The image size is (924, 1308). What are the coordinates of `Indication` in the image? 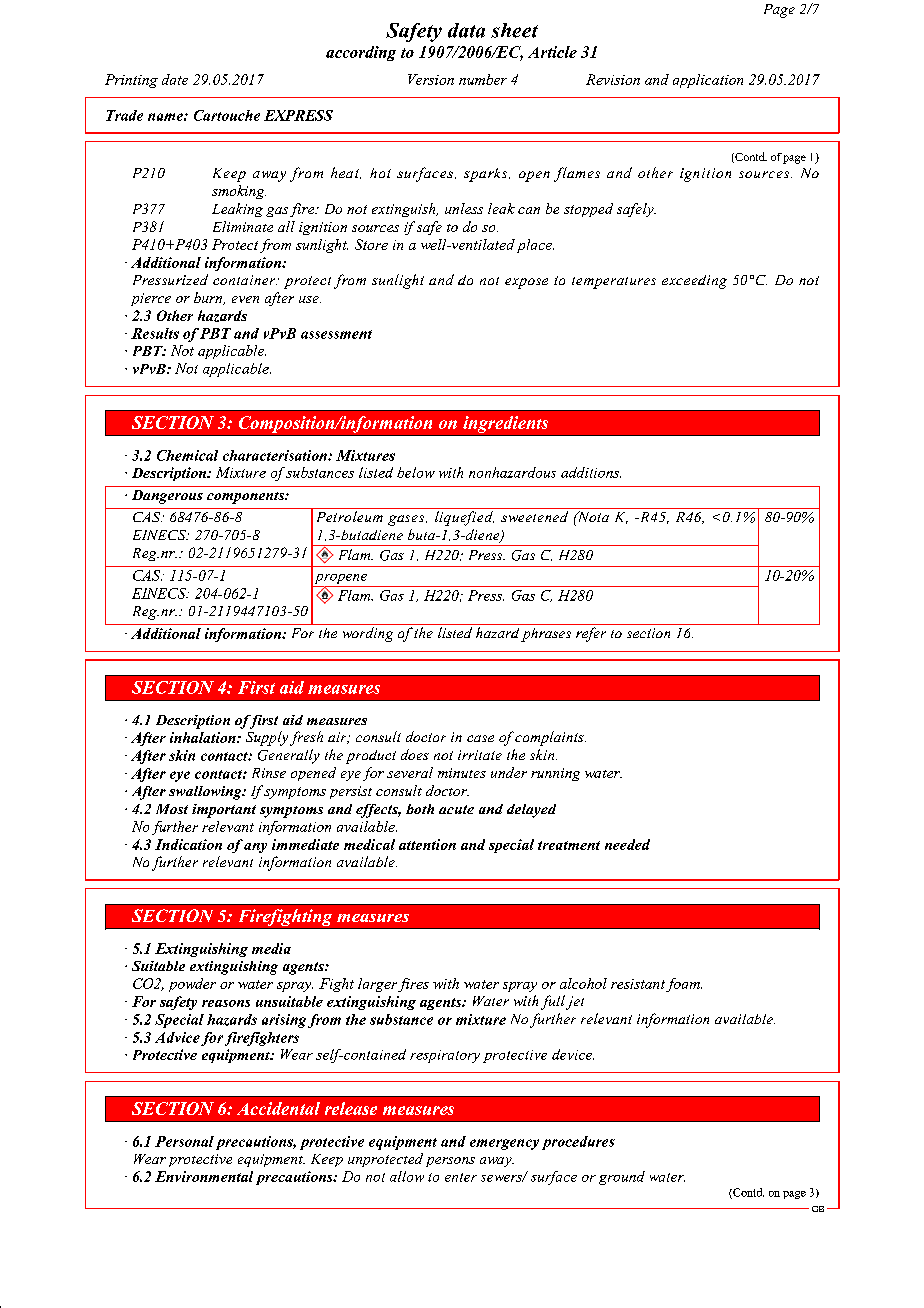 It's located at (188, 844).
